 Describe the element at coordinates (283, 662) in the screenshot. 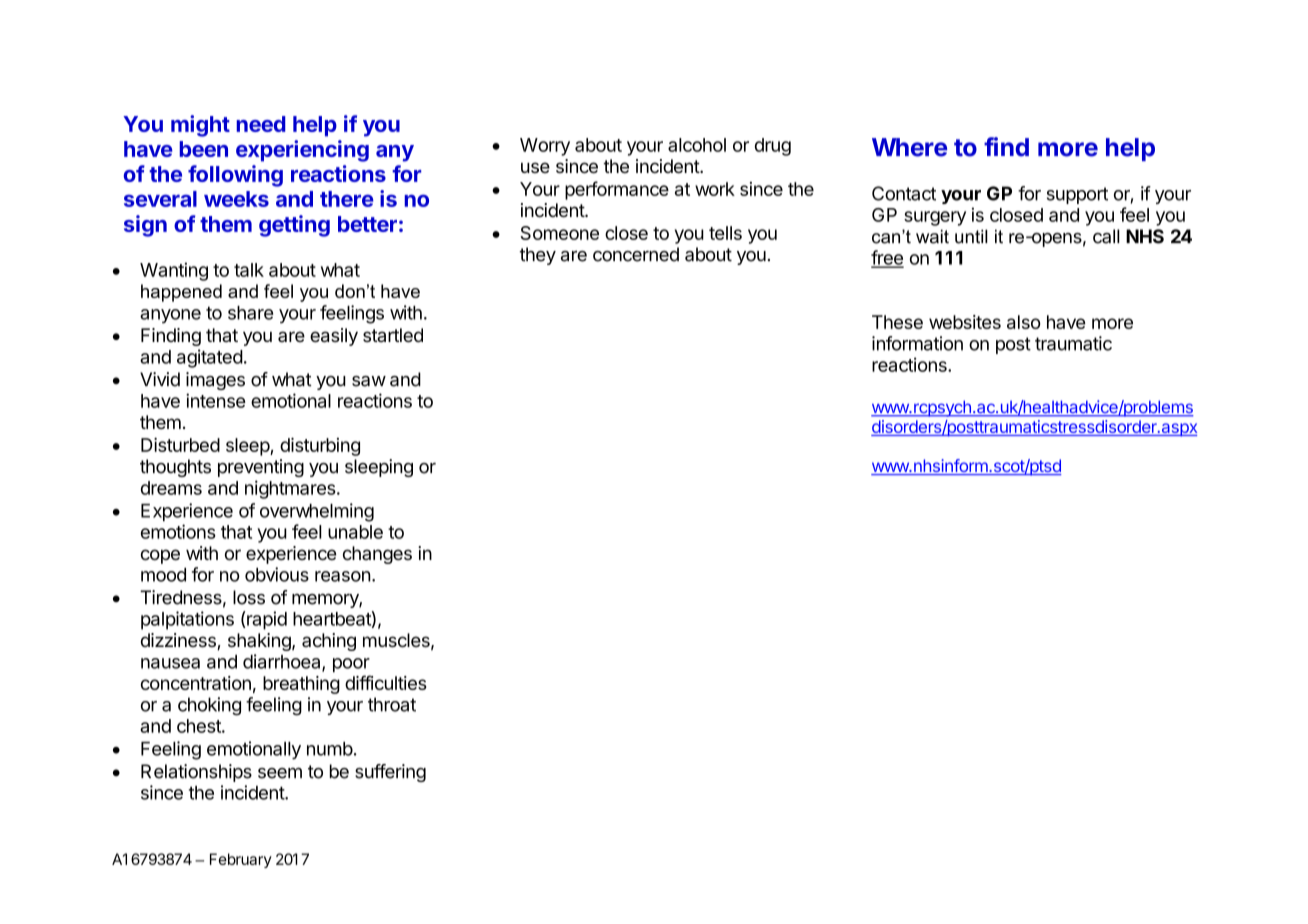

I see `diarrhoea` at that location.
